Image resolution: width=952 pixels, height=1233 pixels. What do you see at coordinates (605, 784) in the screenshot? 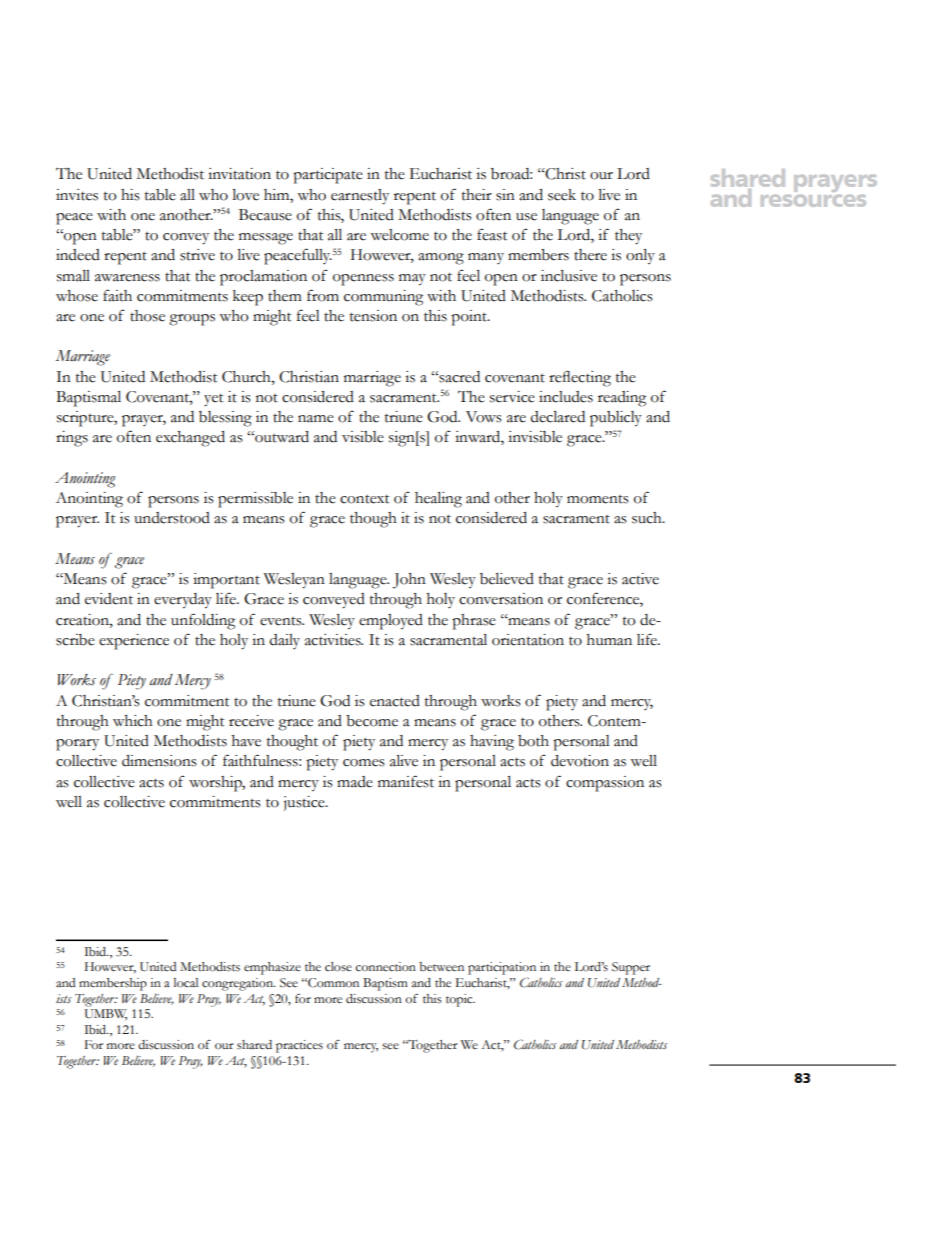
I see `compassion` at bounding box center [605, 784].
